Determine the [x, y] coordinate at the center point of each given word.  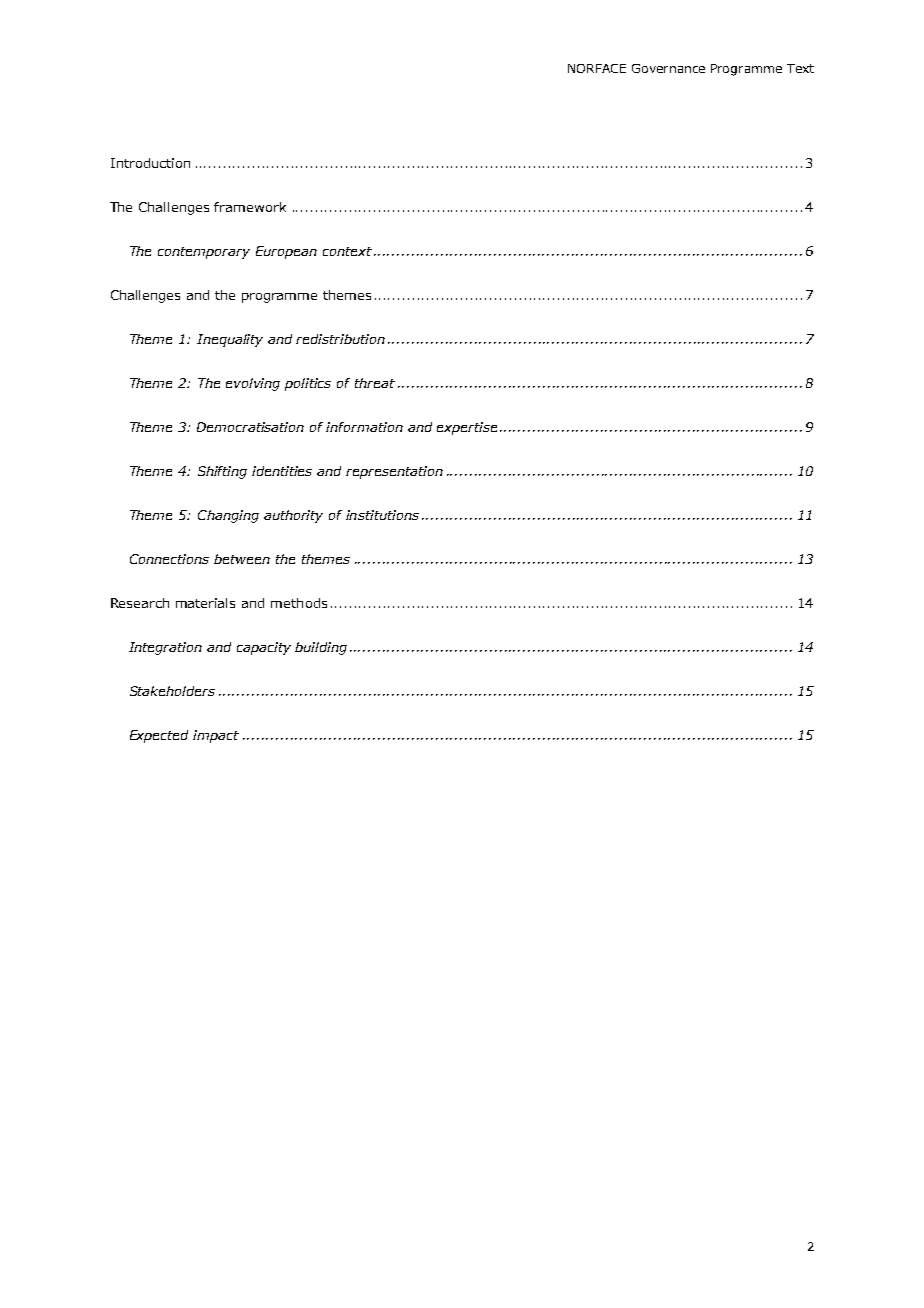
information [364, 427]
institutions [382, 515]
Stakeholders [172, 691]
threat [375, 383]
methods [299, 603]
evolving [253, 384]
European [286, 252]
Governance [668, 68]
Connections [169, 559]
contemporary [204, 253]
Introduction [150, 163]
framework [250, 207]
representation [394, 472]
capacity [264, 648]
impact [216, 736]
